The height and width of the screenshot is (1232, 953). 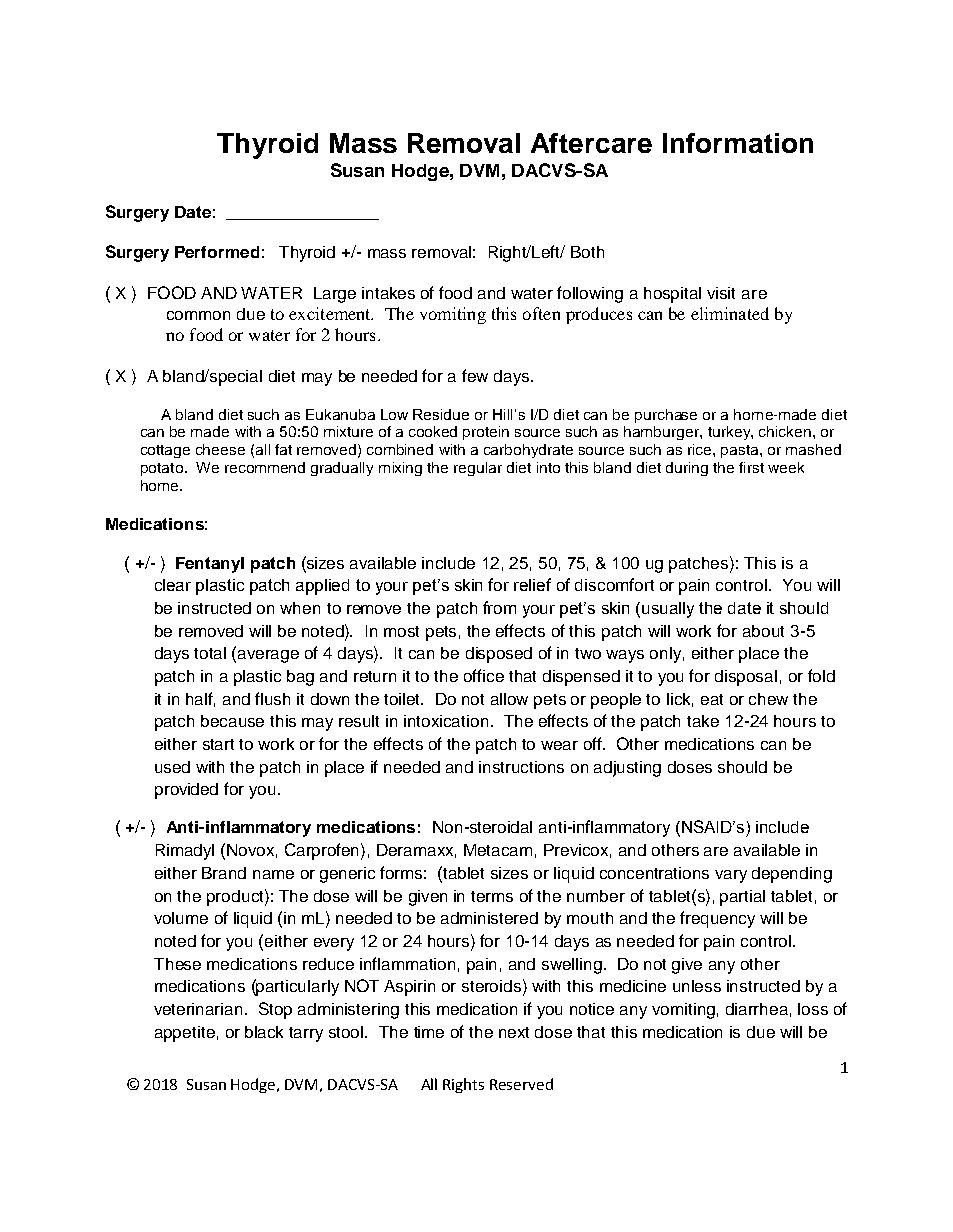 I want to click on Information, so click(x=738, y=143).
